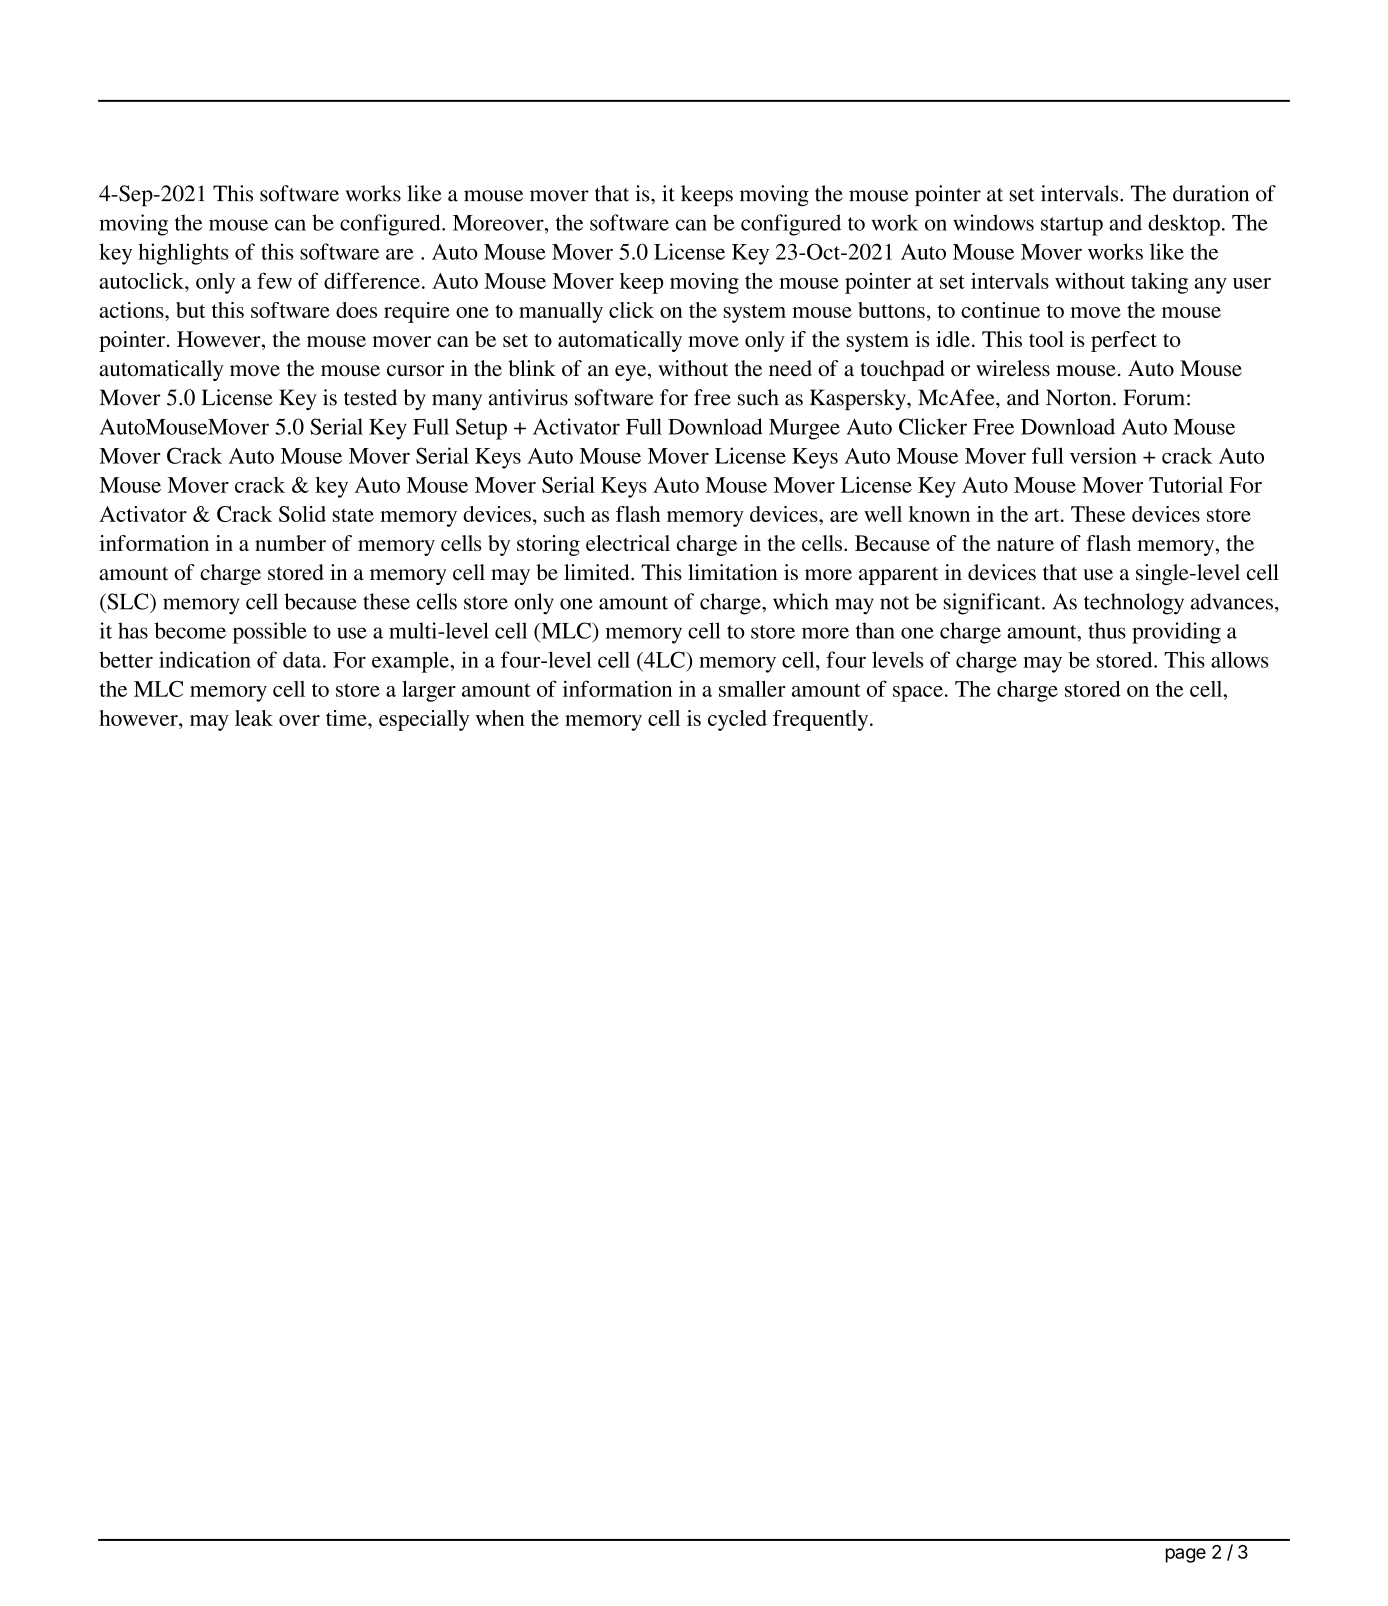 The width and height of the screenshot is (1388, 1606). Describe the element at coordinates (561, 312) in the screenshot. I see `manually` at that location.
